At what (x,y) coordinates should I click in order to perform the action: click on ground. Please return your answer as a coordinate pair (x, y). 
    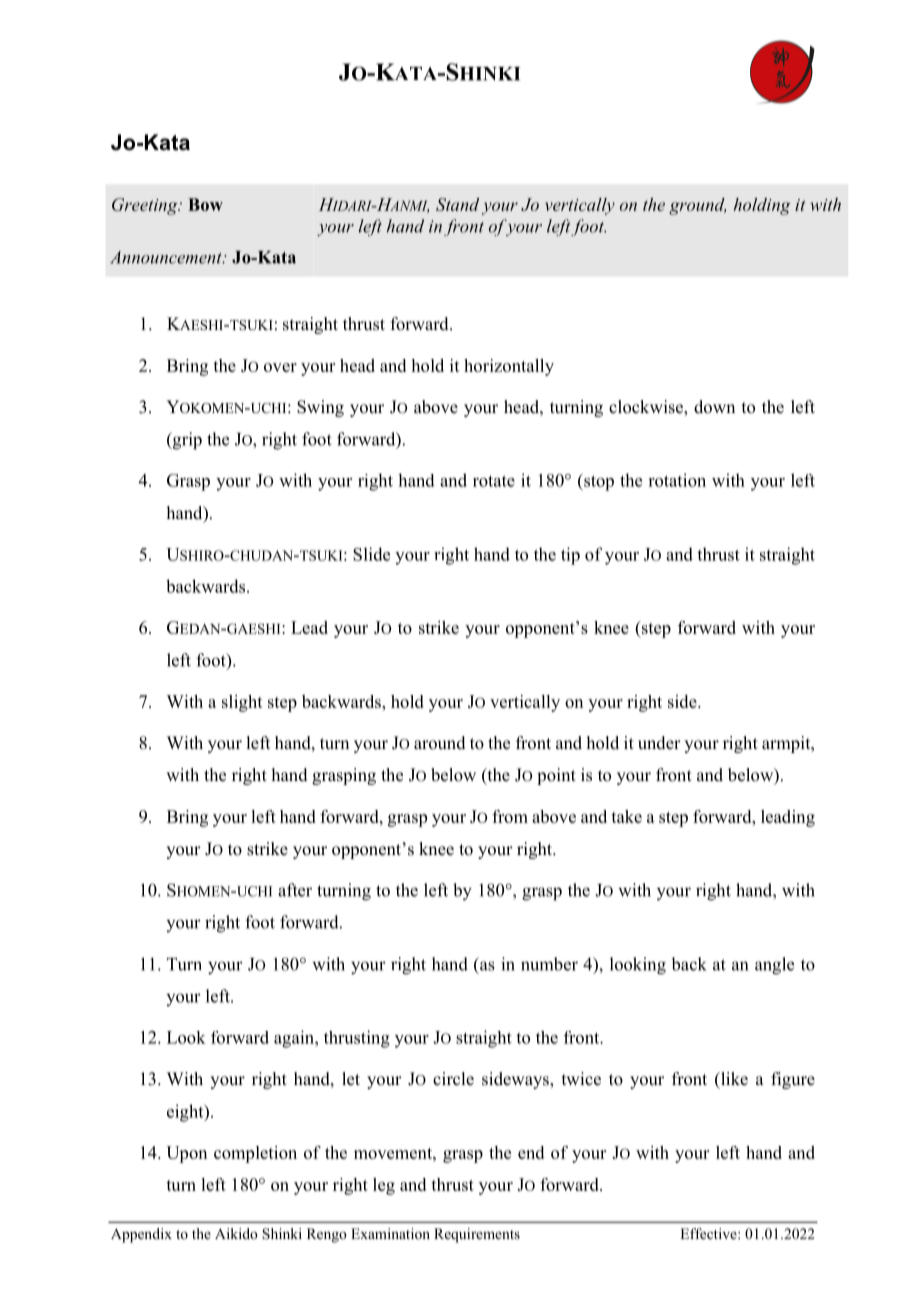
    Looking at the image, I should click on (697, 206).
